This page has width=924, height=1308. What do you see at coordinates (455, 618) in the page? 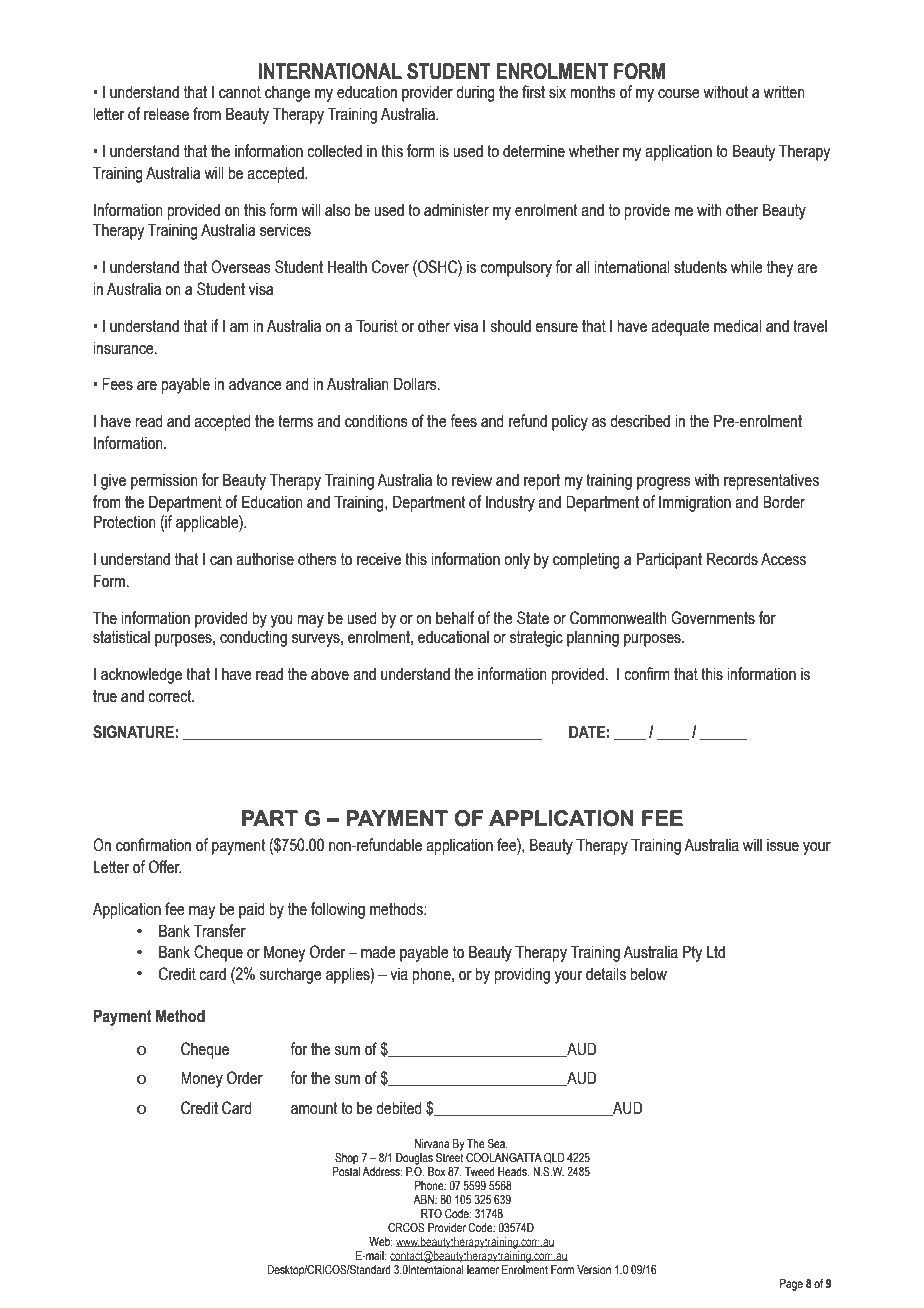
I see `behalf` at bounding box center [455, 618].
